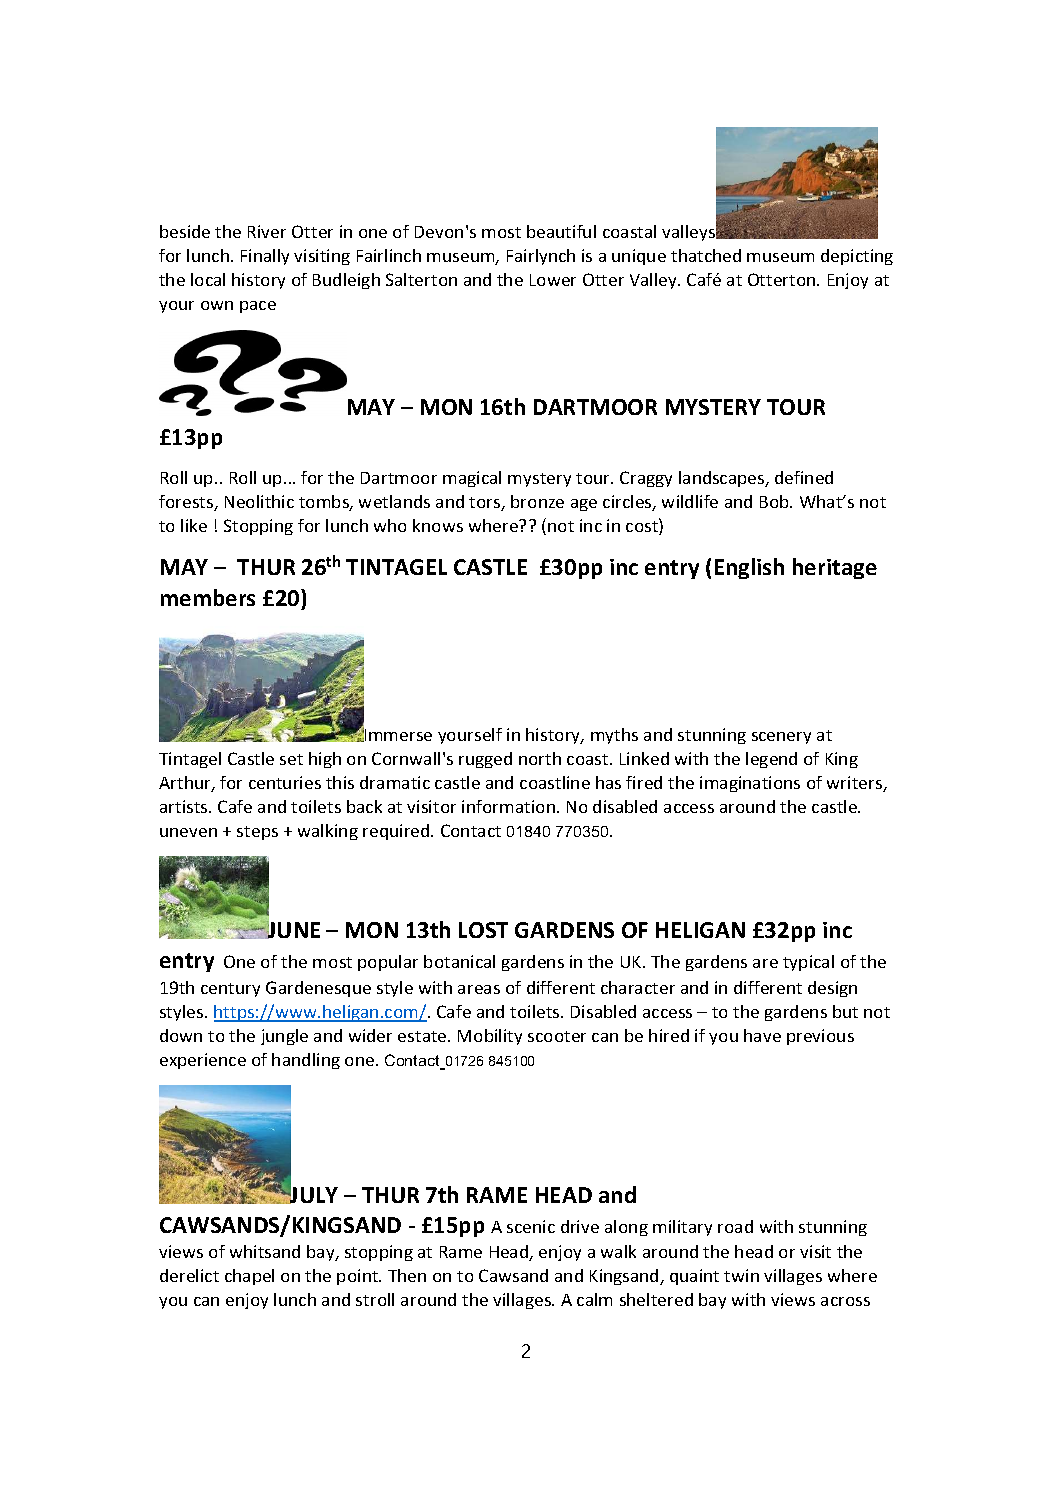 This image has height=1491, width=1054. Describe the element at coordinates (189, 1275) in the image. I see `derelict` at that location.
